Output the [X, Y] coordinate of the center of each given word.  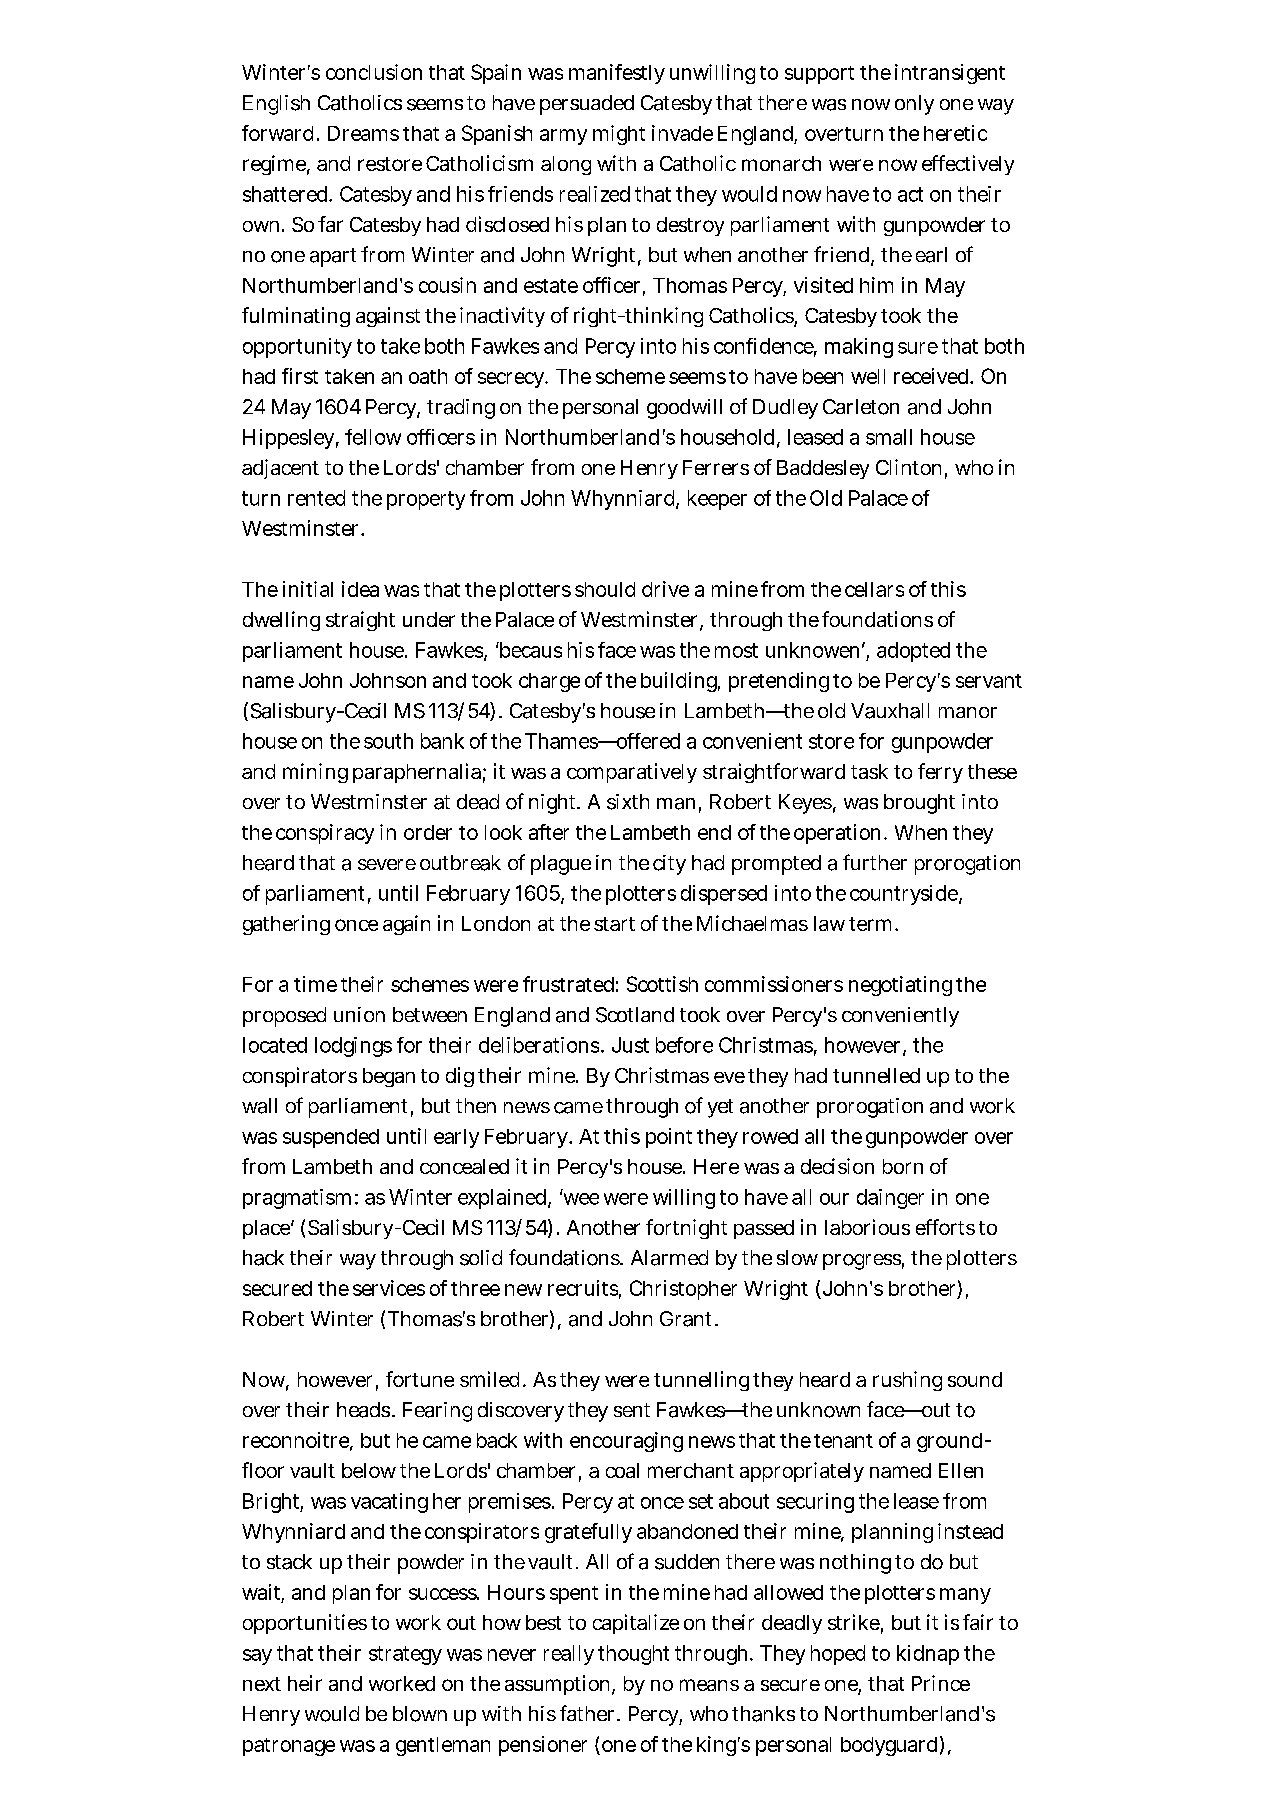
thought [633, 1655]
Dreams [363, 133]
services [389, 1288]
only [914, 105]
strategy [405, 1655]
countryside [905, 895]
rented [316, 498]
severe [387, 864]
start [614, 924]
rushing [907, 1381]
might [619, 135]
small [889, 437]
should [605, 589]
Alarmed [669, 1258]
